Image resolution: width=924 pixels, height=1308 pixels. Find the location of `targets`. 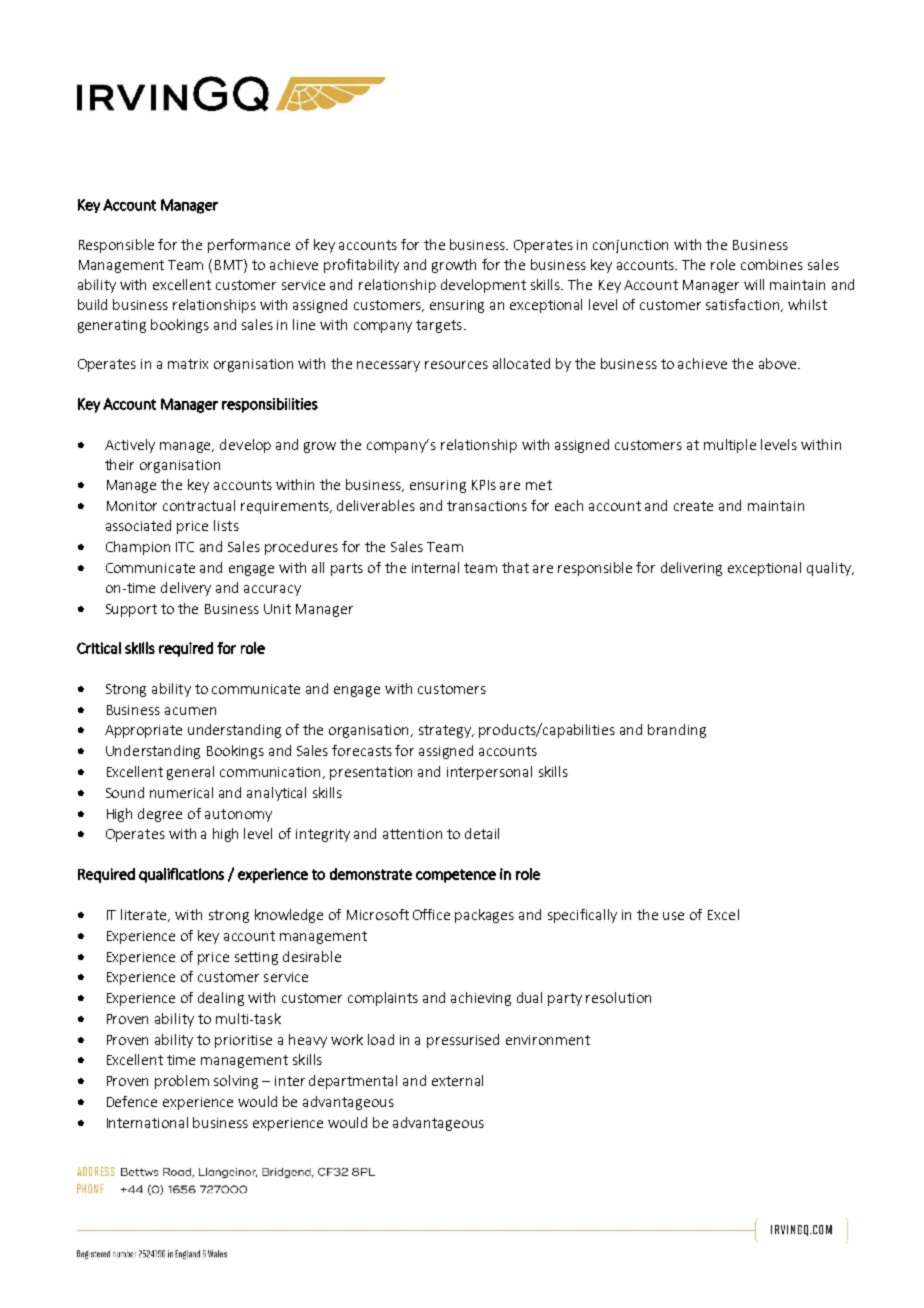

targets is located at coordinates (440, 326).
